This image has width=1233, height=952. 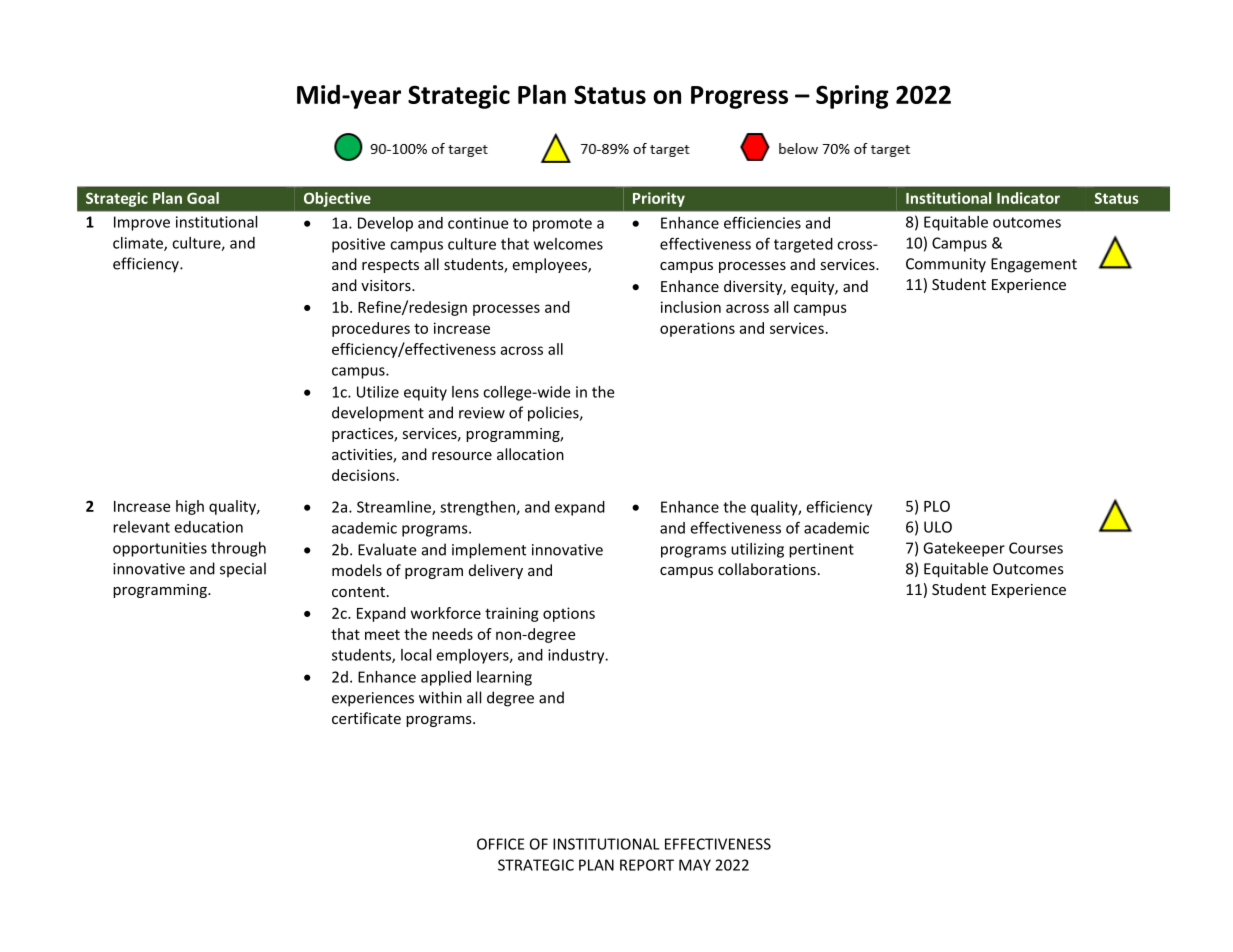 I want to click on OFFICE, so click(x=500, y=844).
